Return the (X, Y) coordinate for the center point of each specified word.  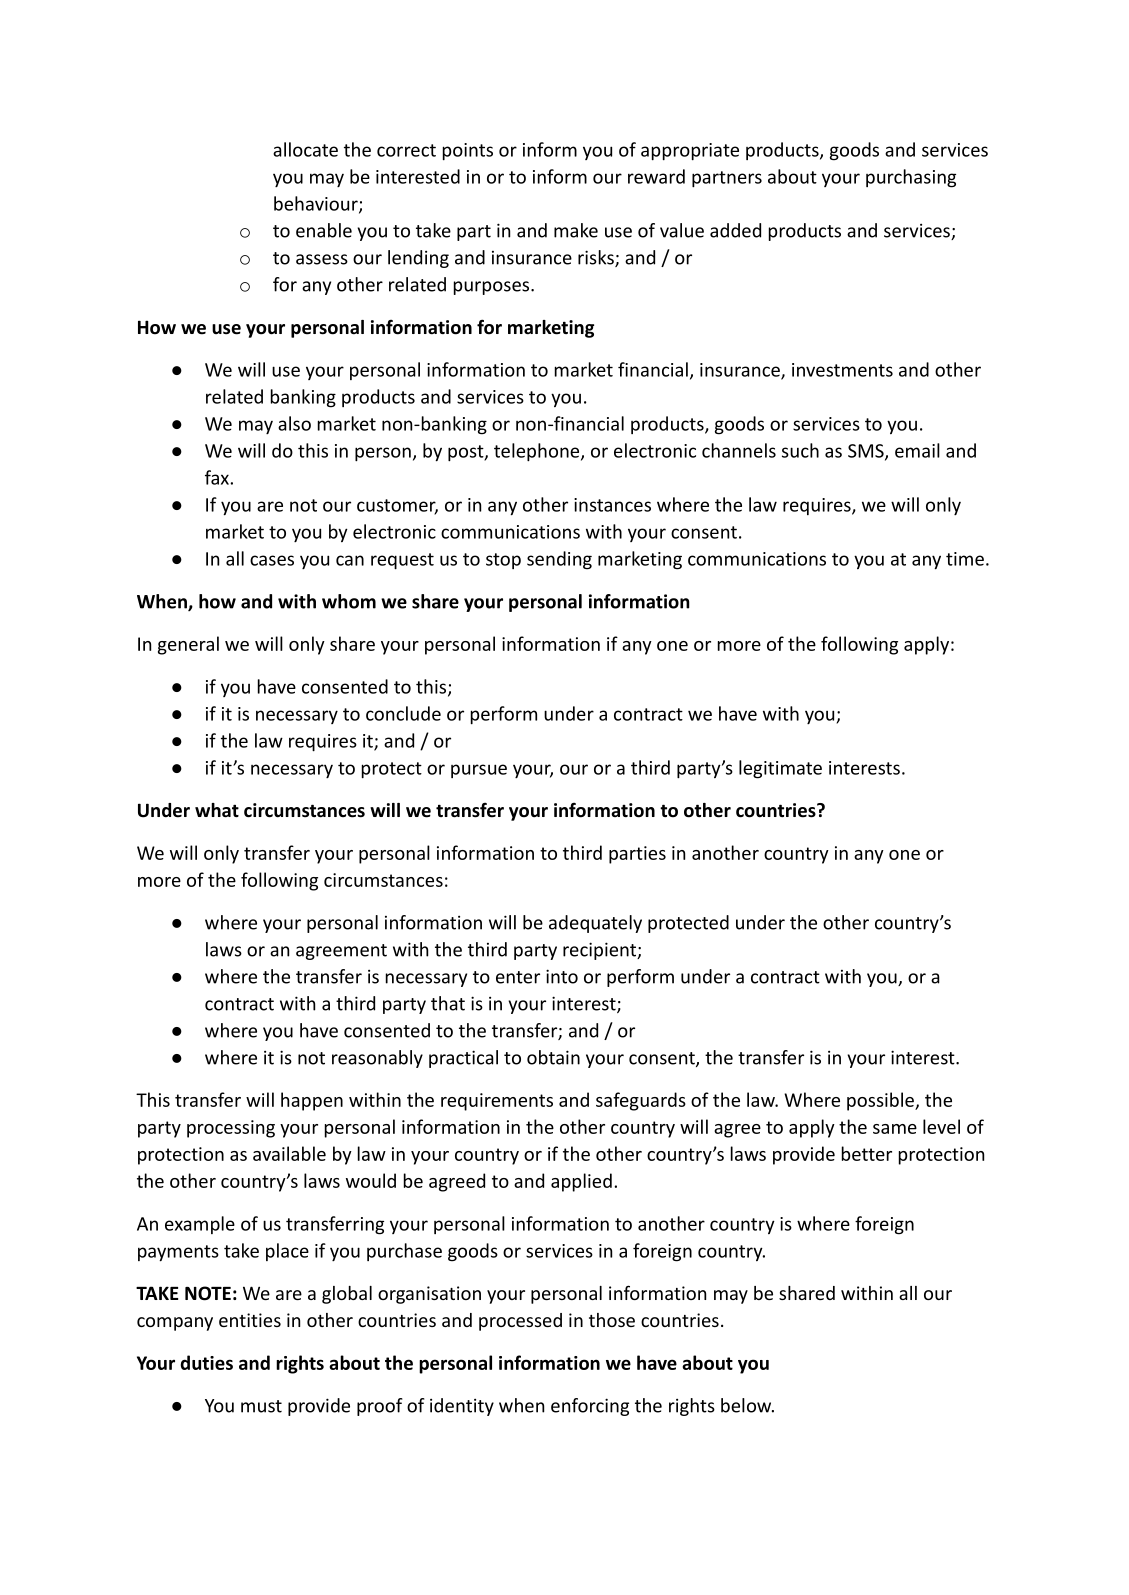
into (562, 976)
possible (881, 1101)
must (261, 1406)
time (965, 559)
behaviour (317, 204)
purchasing (911, 178)
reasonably (377, 1059)
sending (559, 560)
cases (272, 560)
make (576, 230)
